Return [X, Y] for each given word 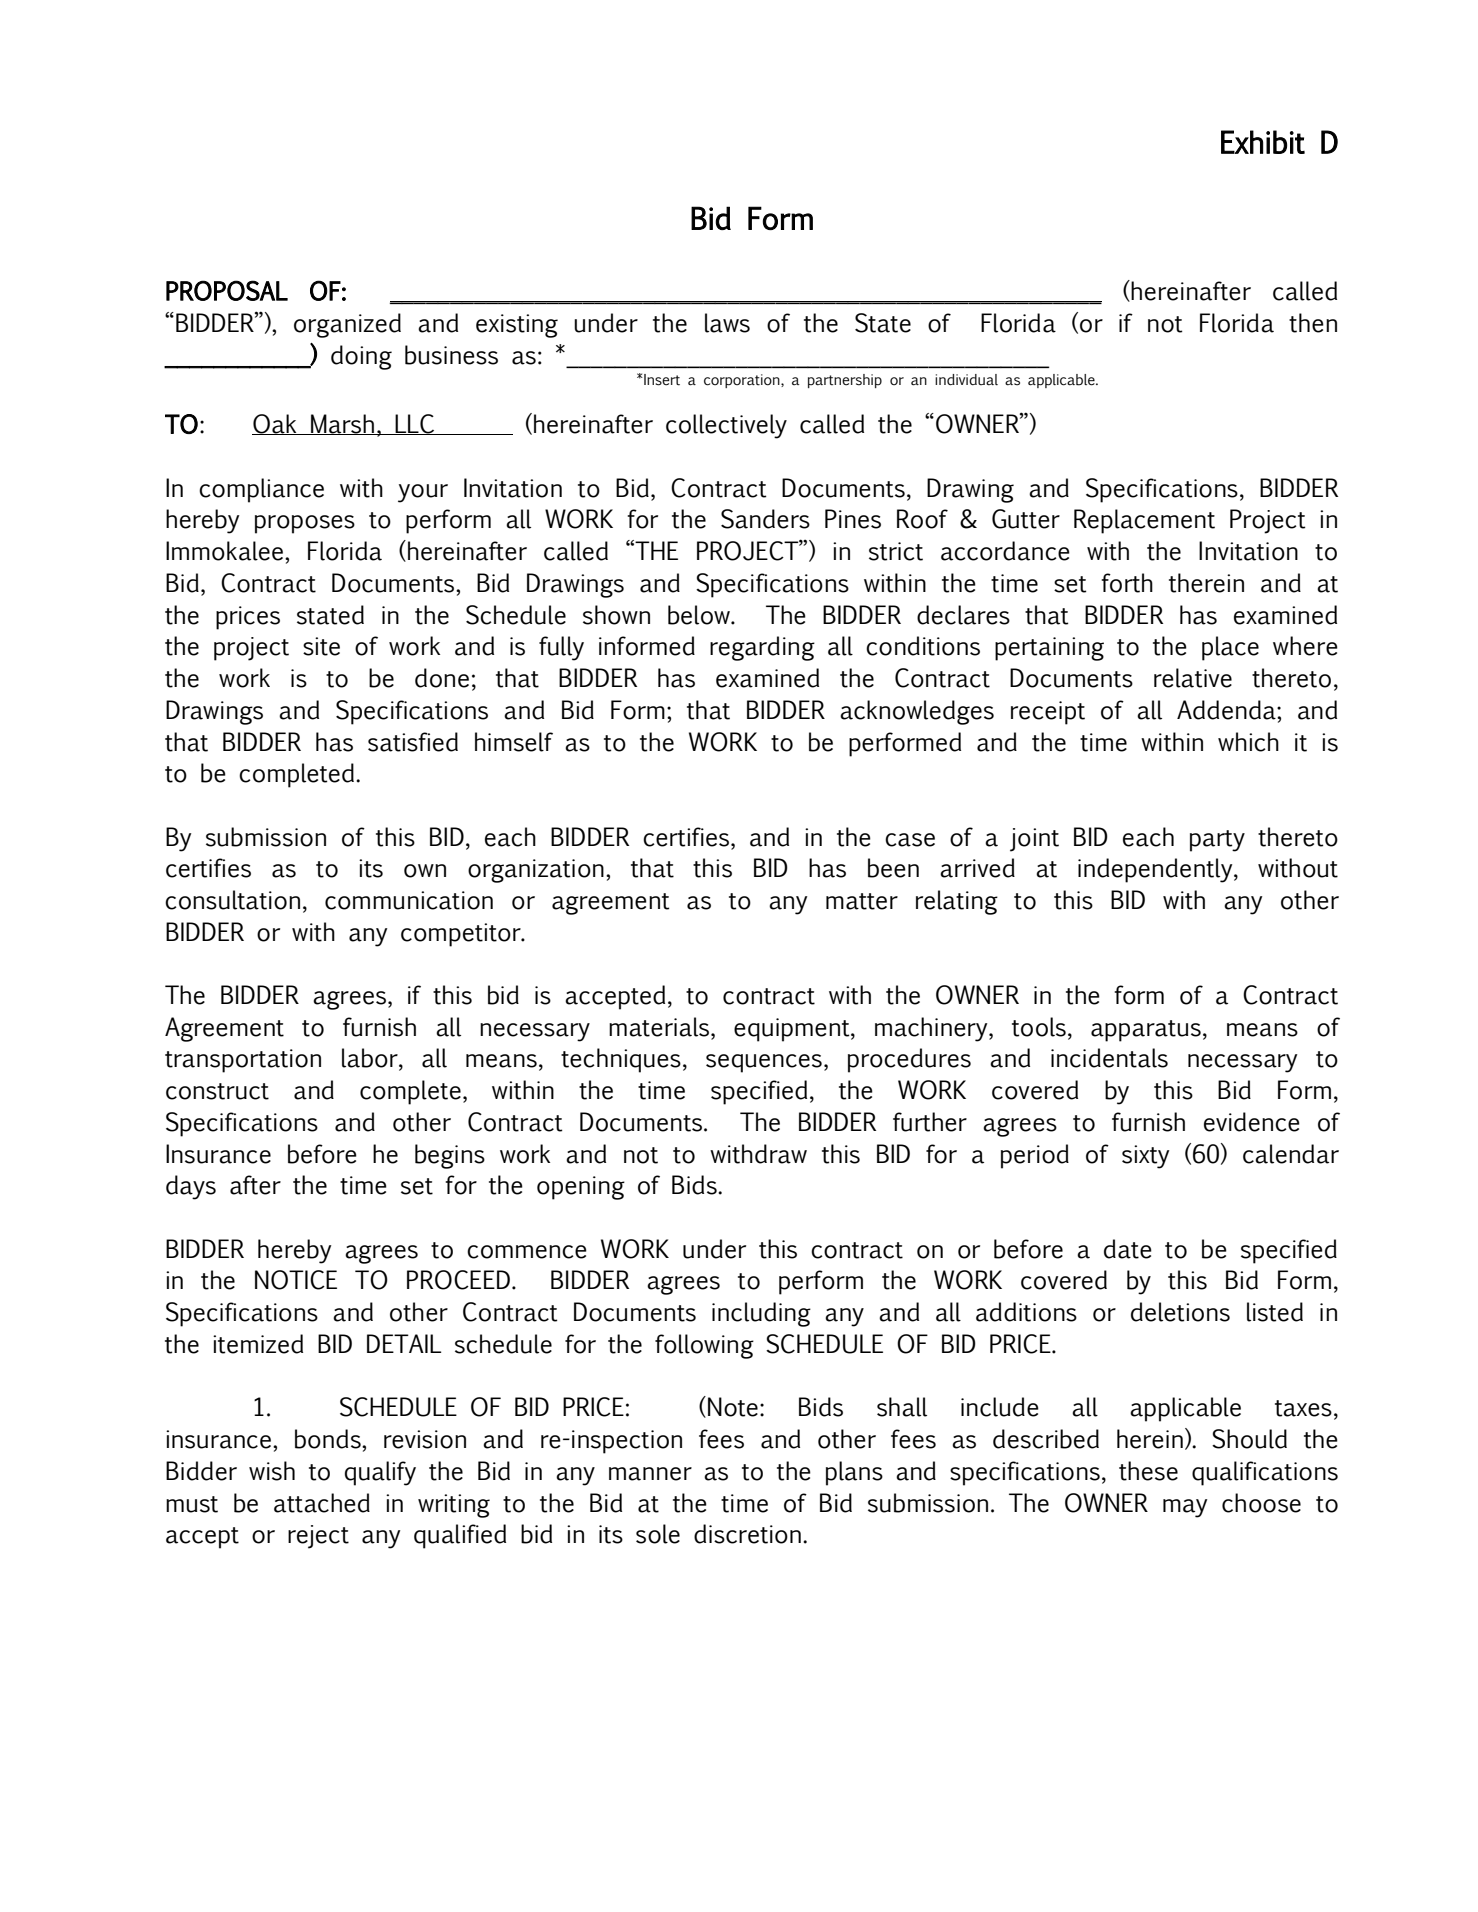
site [321, 646]
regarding [762, 648]
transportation [243, 1061]
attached [322, 1503]
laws [727, 323]
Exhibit [1263, 142]
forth [1127, 583]
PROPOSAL [227, 290]
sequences [764, 1063]
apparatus [1146, 1031]
